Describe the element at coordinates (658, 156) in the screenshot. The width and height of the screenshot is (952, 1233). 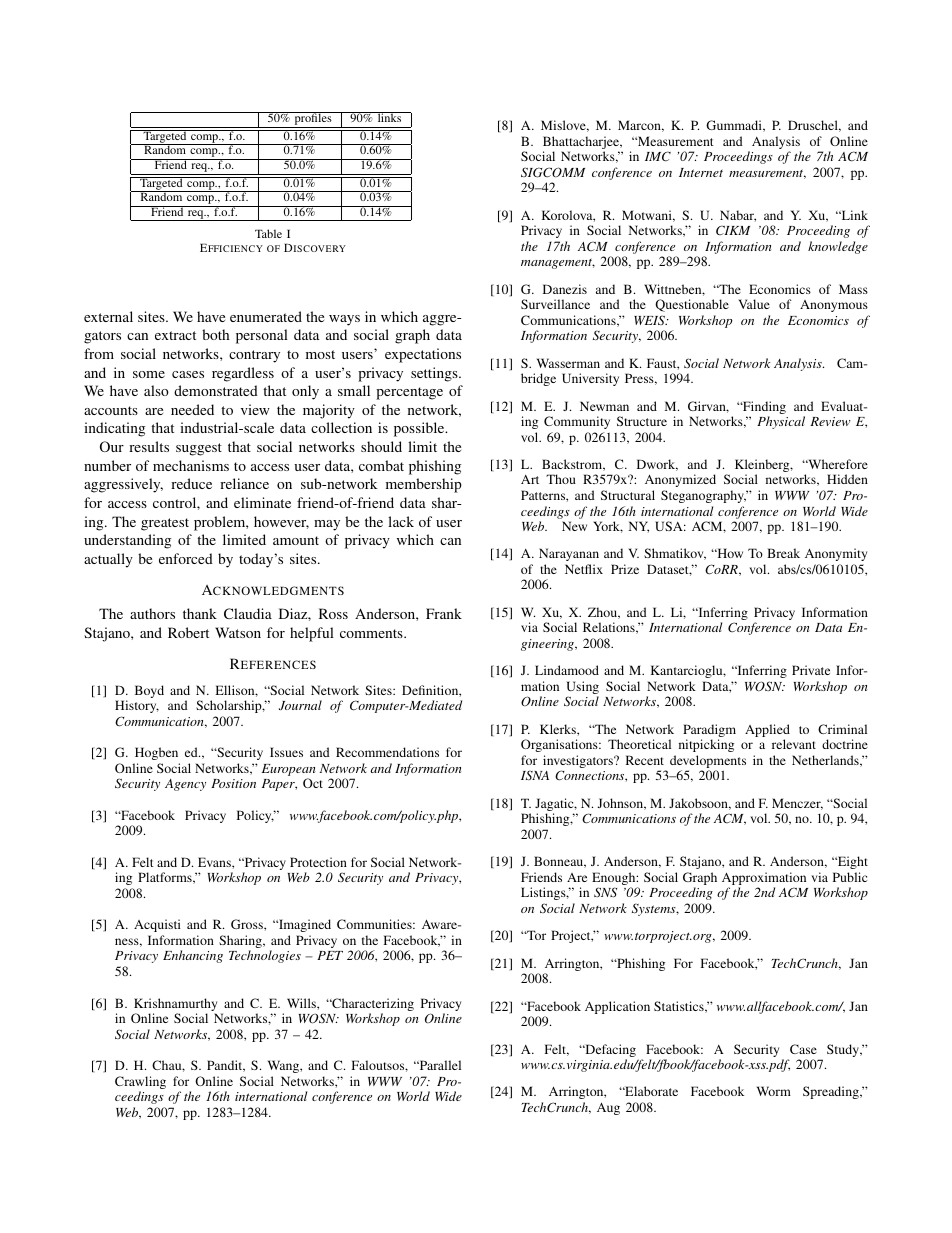
I see `IMC` at that location.
